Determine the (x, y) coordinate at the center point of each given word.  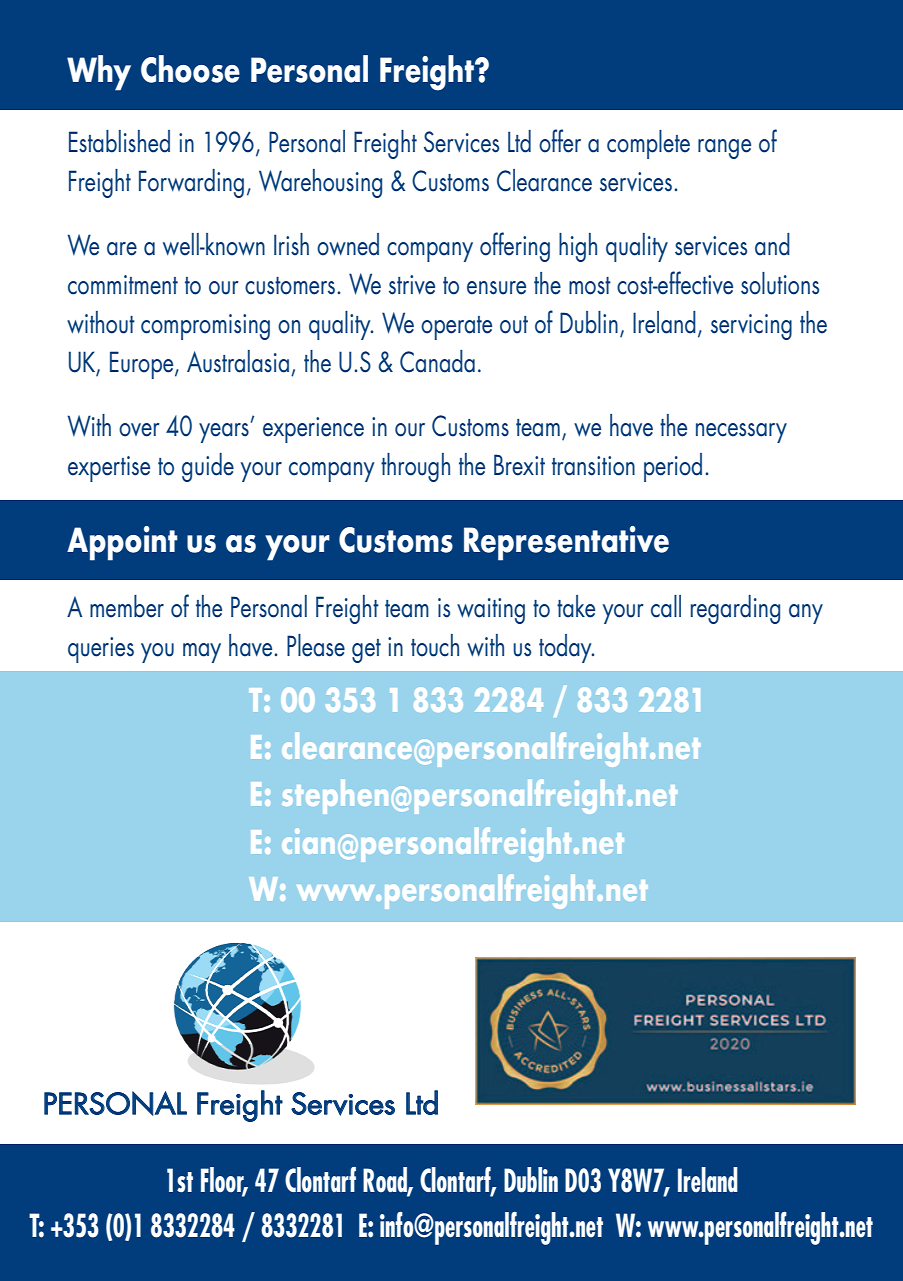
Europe (143, 365)
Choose (190, 69)
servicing (751, 327)
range (724, 149)
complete (648, 144)
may (202, 653)
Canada (437, 361)
